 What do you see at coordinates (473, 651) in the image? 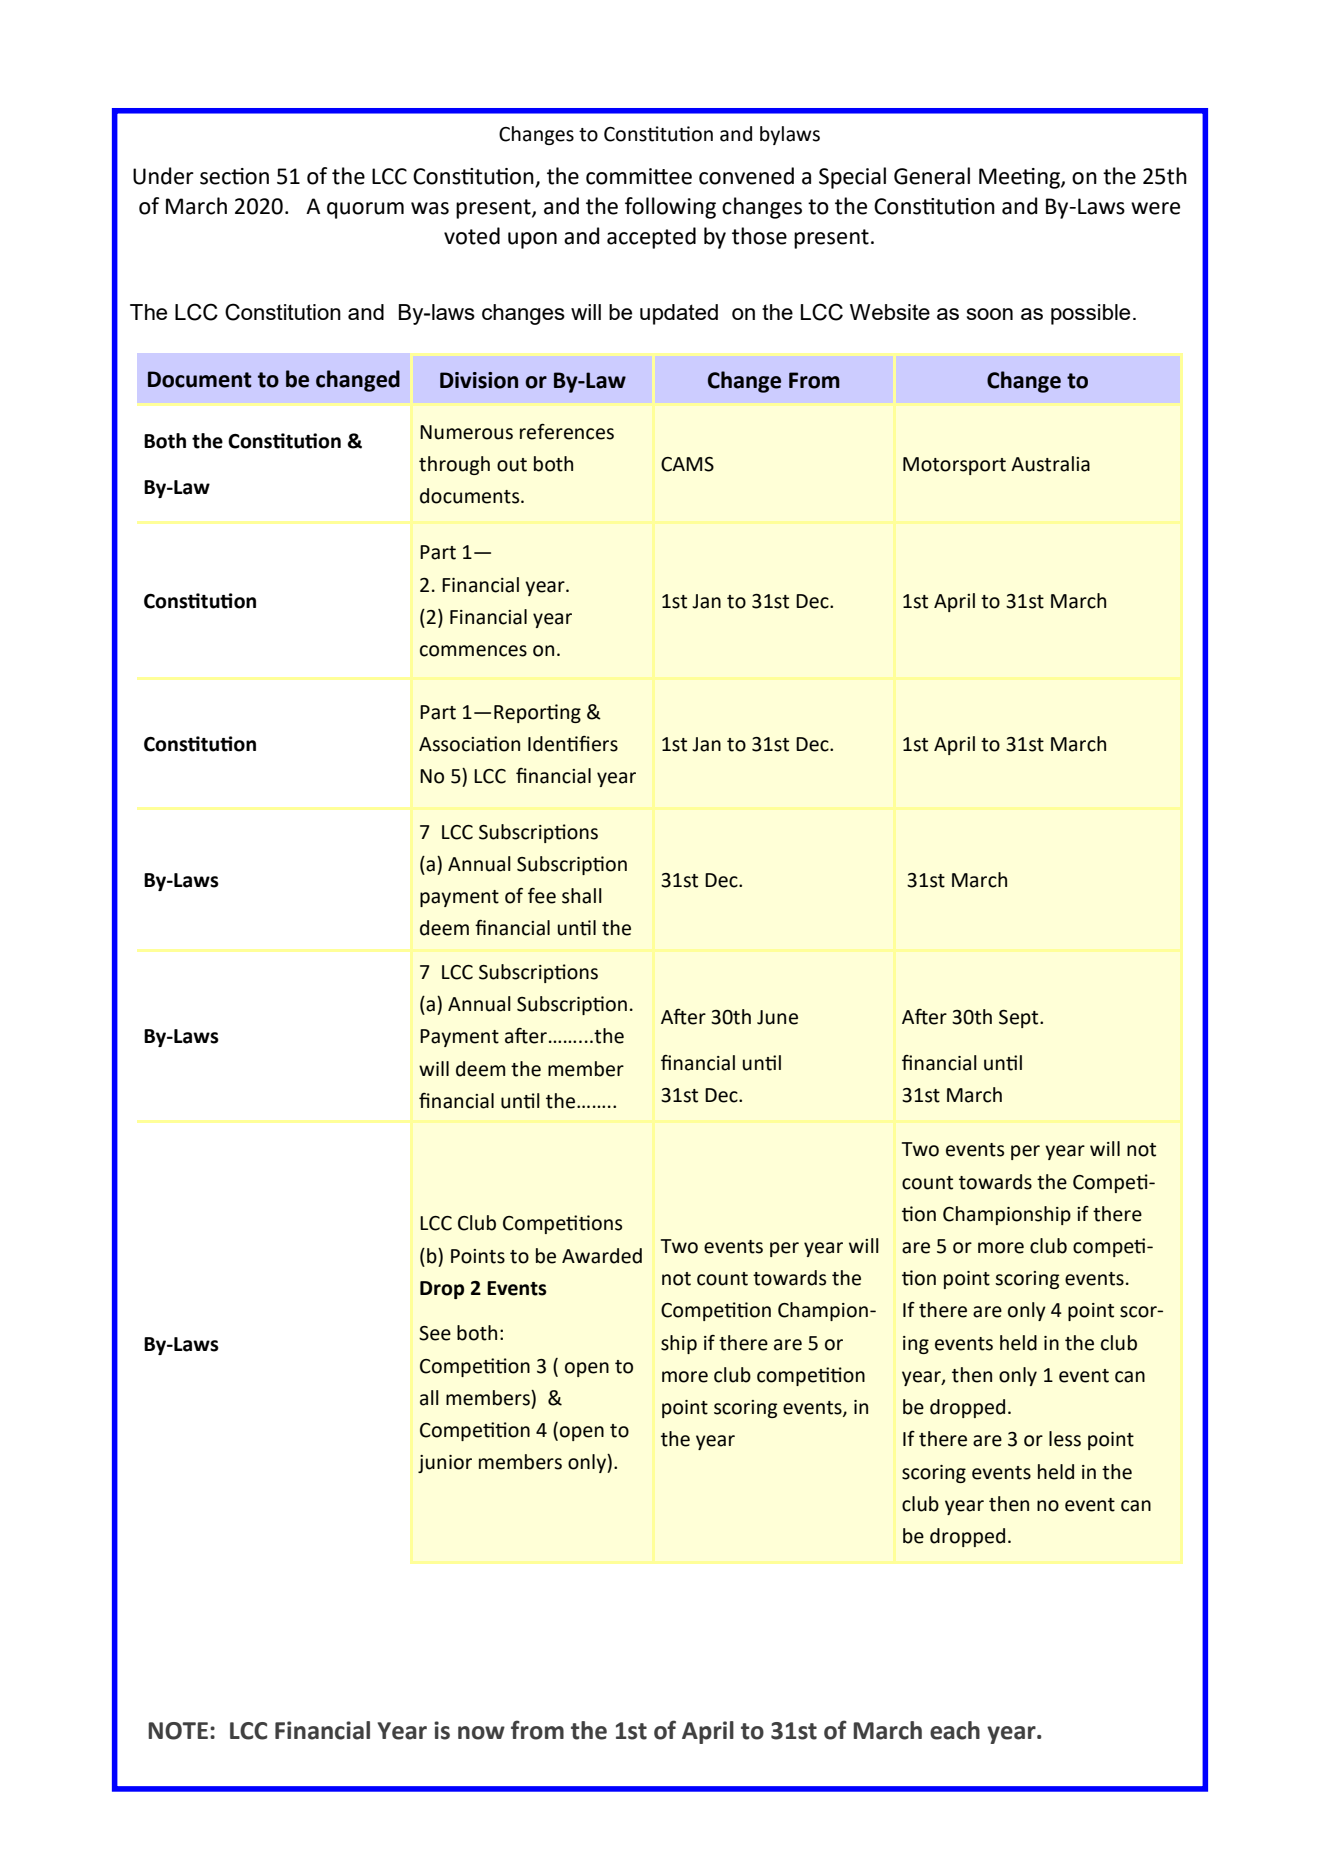
I see `commences` at bounding box center [473, 651].
